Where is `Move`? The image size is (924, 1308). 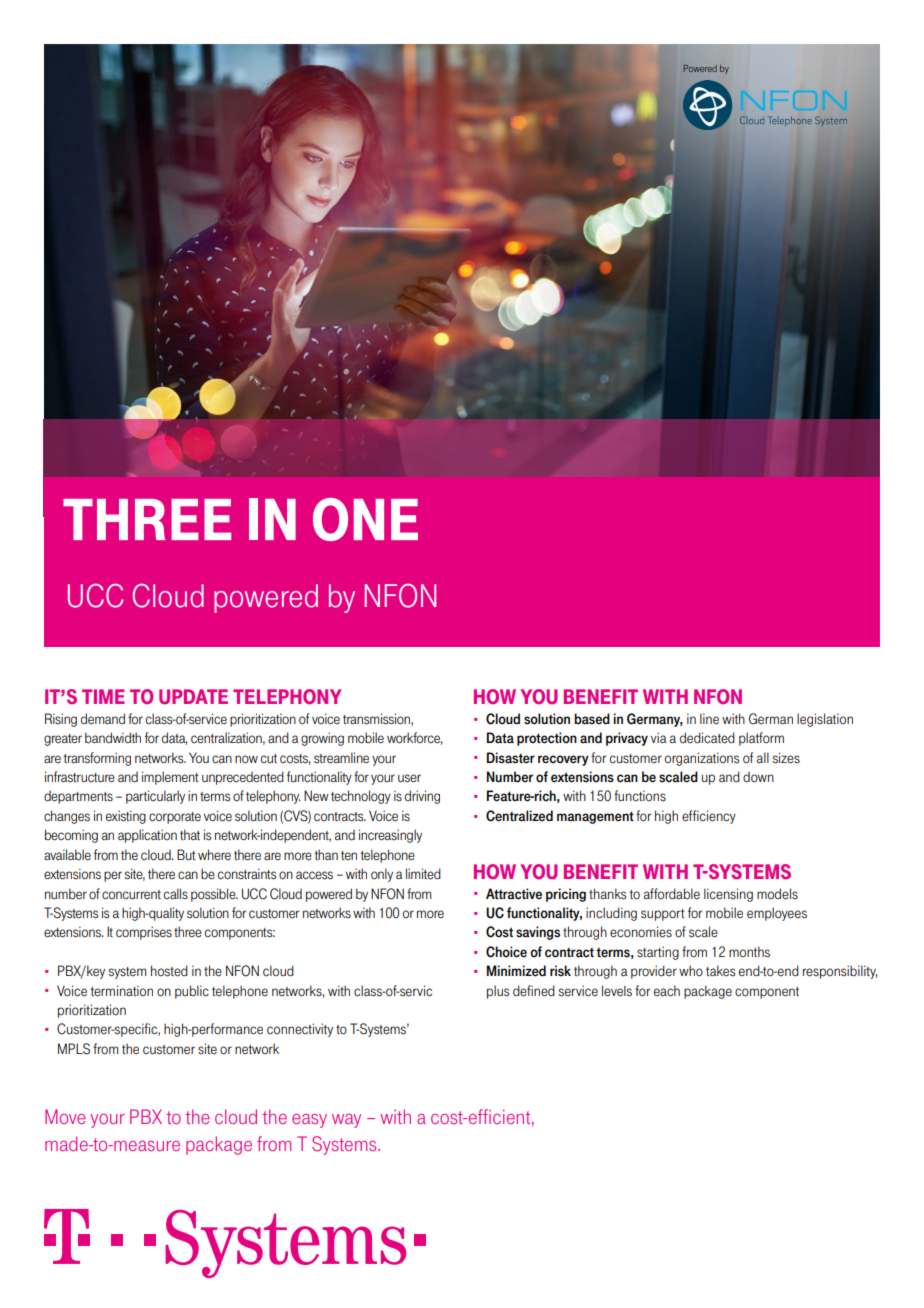
Move is located at coordinates (65, 1116).
